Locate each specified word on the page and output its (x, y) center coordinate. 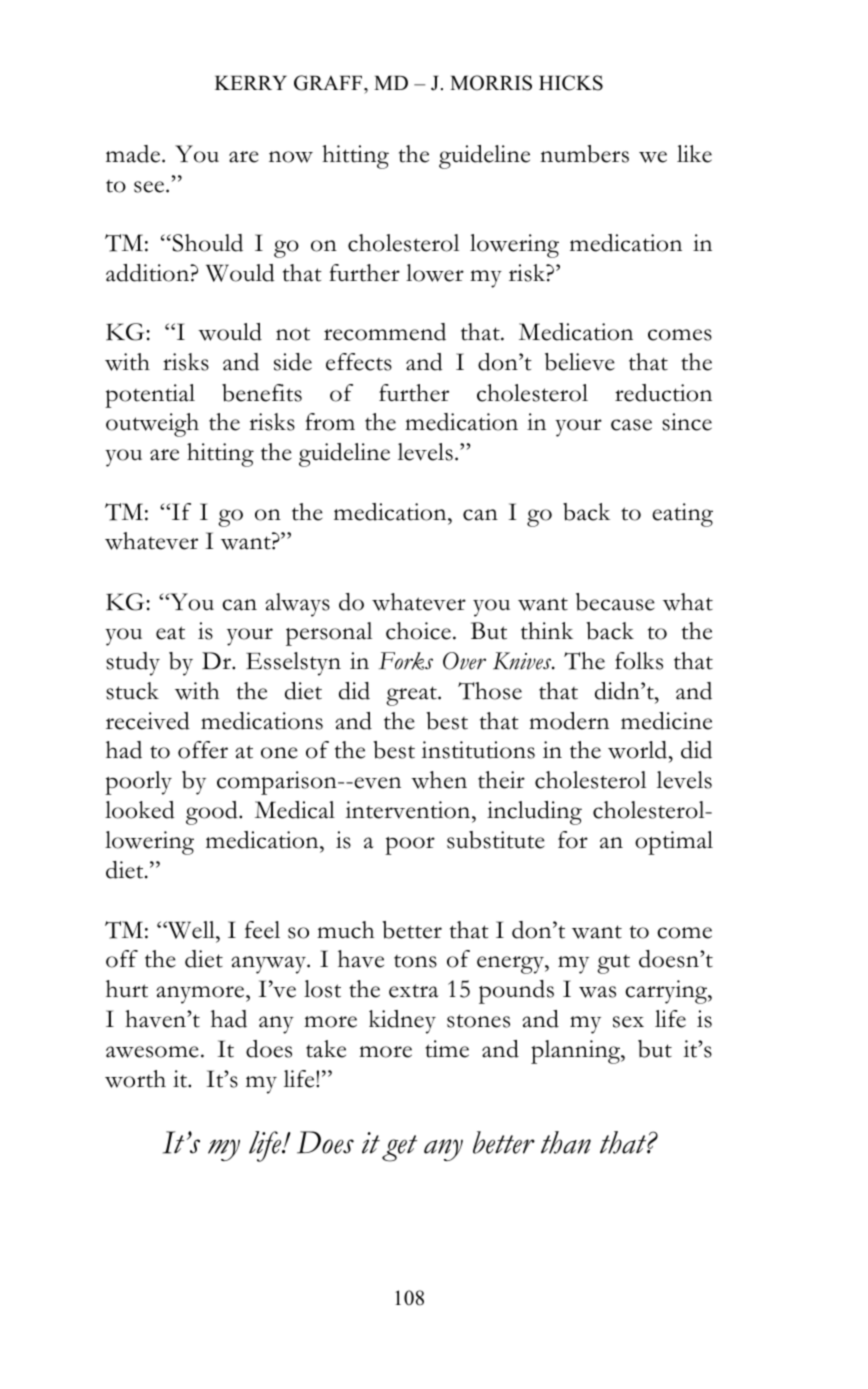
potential (150, 396)
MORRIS (491, 83)
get (399, 1148)
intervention (409, 810)
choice (418, 631)
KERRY (251, 83)
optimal (674, 843)
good (213, 813)
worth (135, 1079)
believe (580, 362)
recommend (385, 332)
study (133, 664)
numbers (584, 154)
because (615, 602)
